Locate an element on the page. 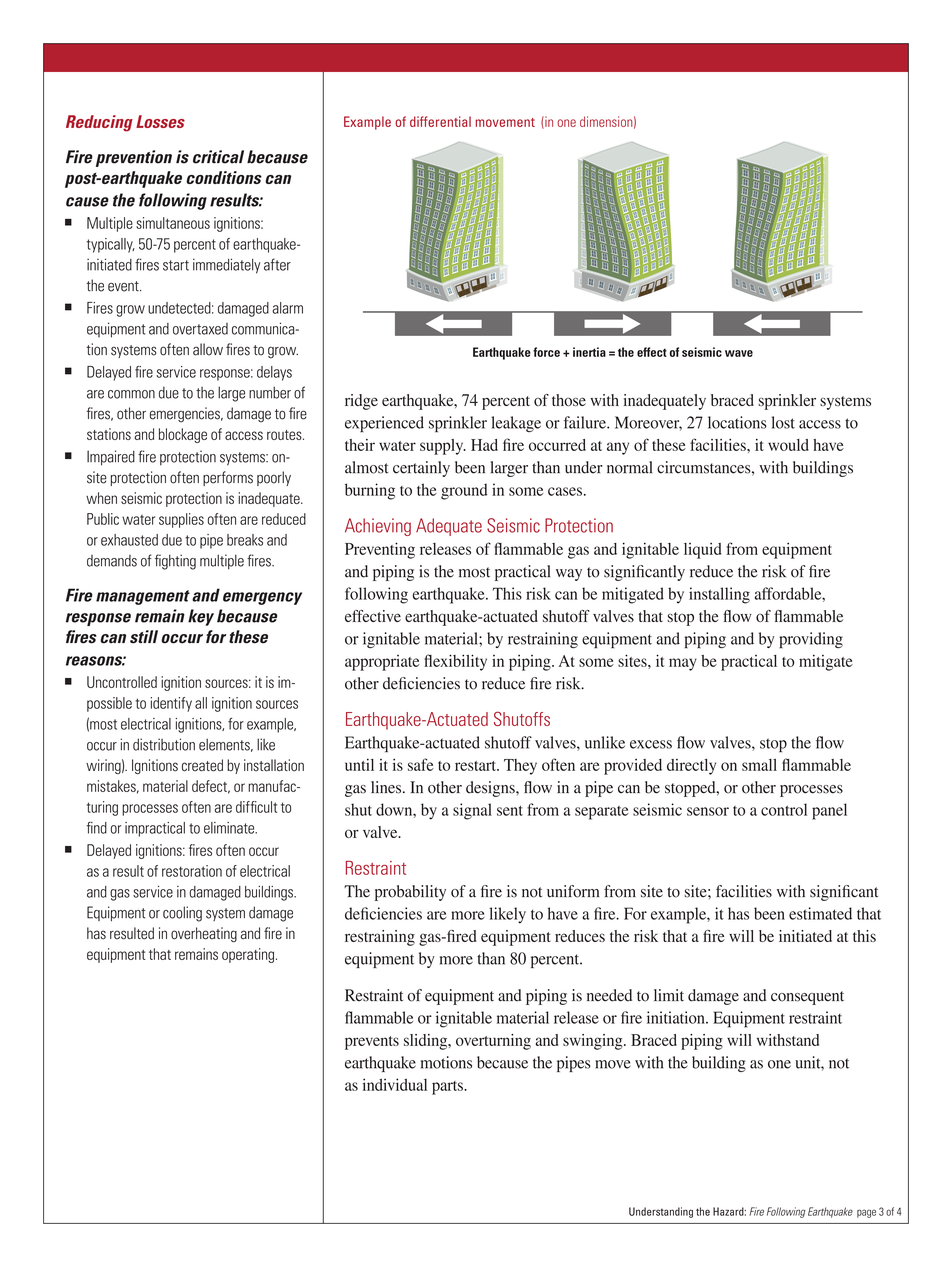 This page has width=952, height=1267. providing is located at coordinates (811, 640).
